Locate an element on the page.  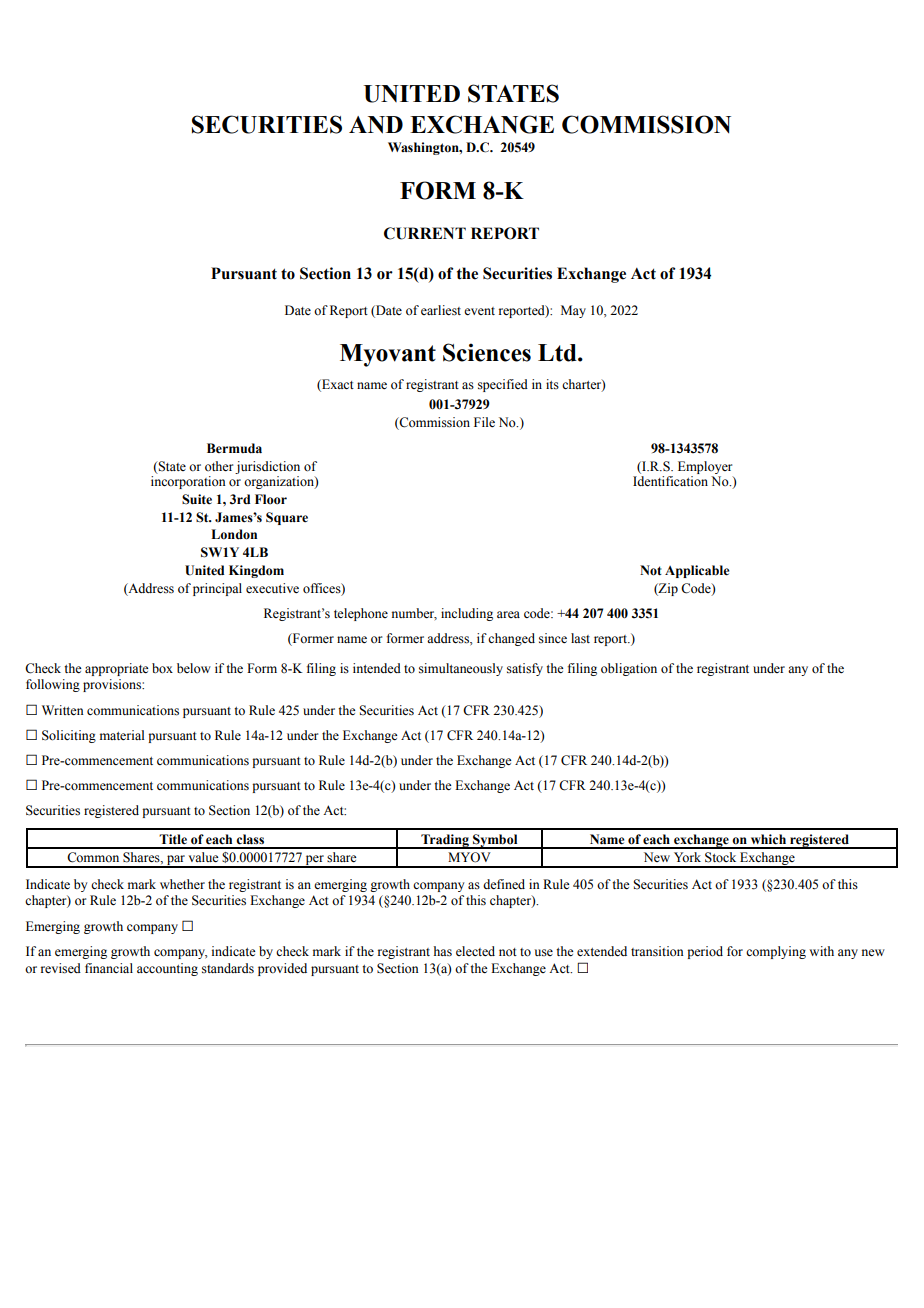
has is located at coordinates (443, 951).
